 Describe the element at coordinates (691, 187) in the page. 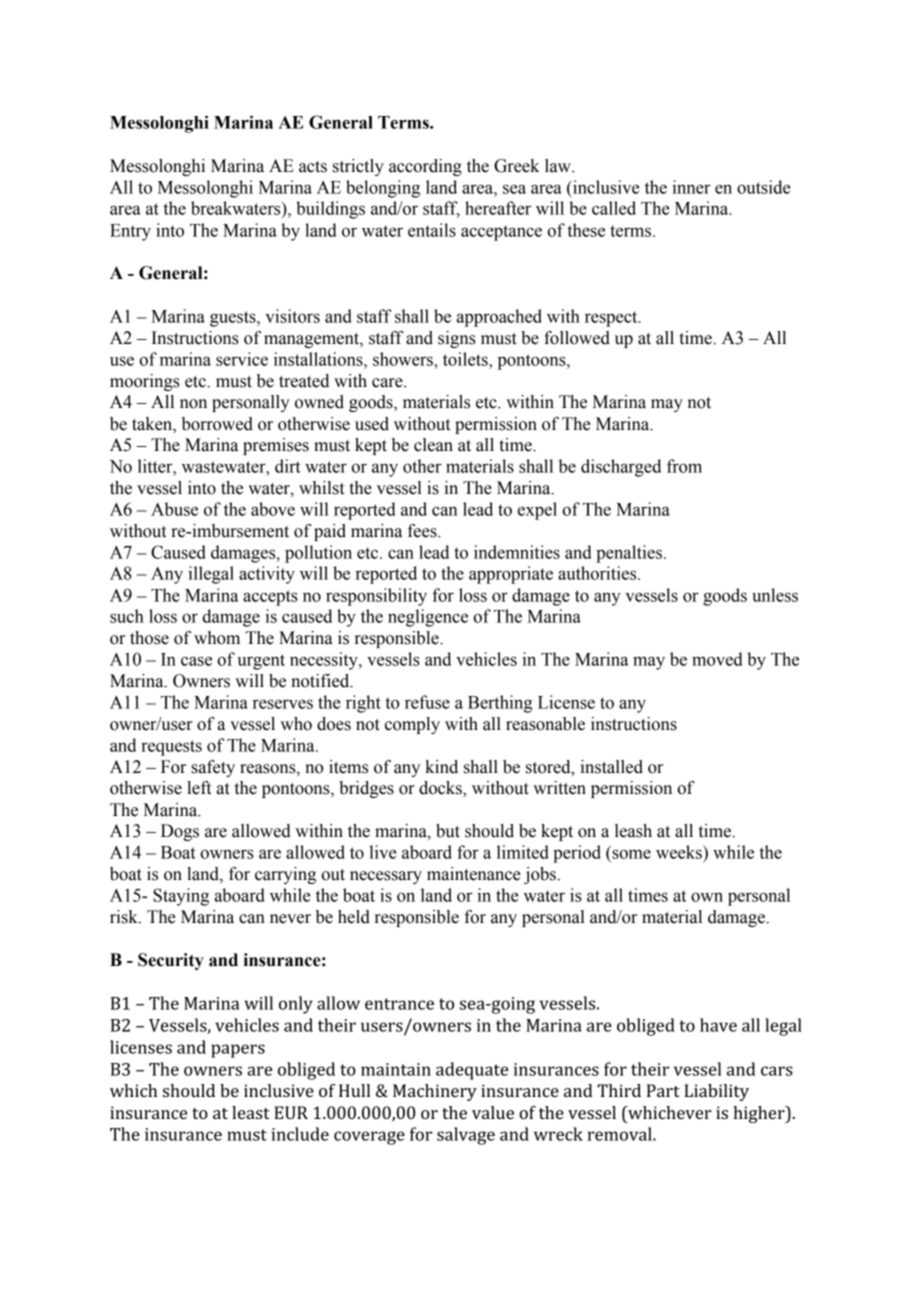

I see `inner` at that location.
